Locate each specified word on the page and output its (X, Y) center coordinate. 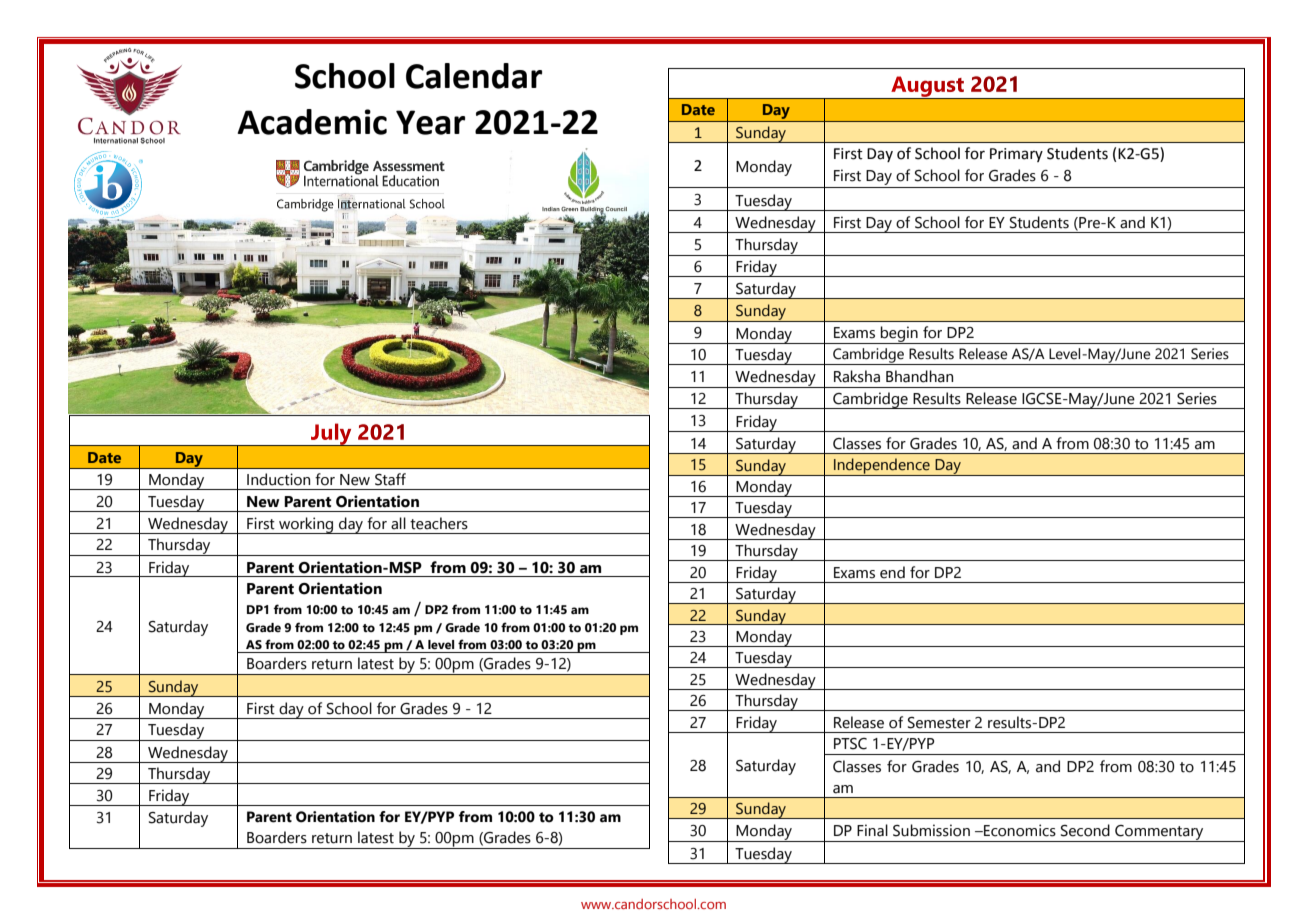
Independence (882, 467)
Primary (1016, 155)
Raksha (857, 376)
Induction (278, 479)
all (398, 523)
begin (899, 335)
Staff (390, 479)
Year (430, 122)
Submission (931, 830)
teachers (439, 523)
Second (1085, 830)
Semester (939, 723)
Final (872, 830)
